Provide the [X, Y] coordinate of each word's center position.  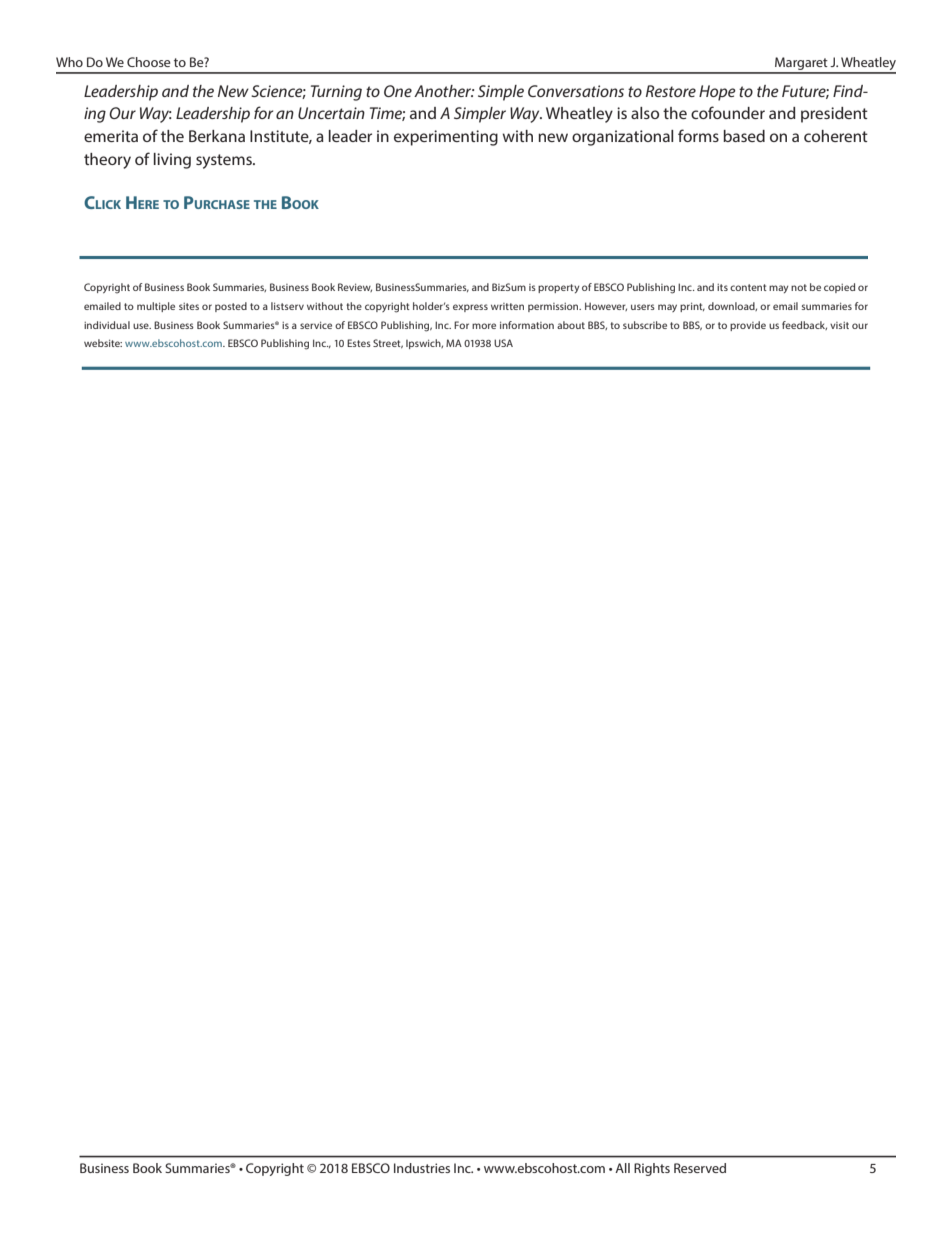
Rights [652, 1169]
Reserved [700, 1168]
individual [107, 325]
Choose [149, 62]
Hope [717, 93]
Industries [422, 1168]
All [622, 1168]
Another [444, 91]
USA [503, 343]
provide [748, 326]
